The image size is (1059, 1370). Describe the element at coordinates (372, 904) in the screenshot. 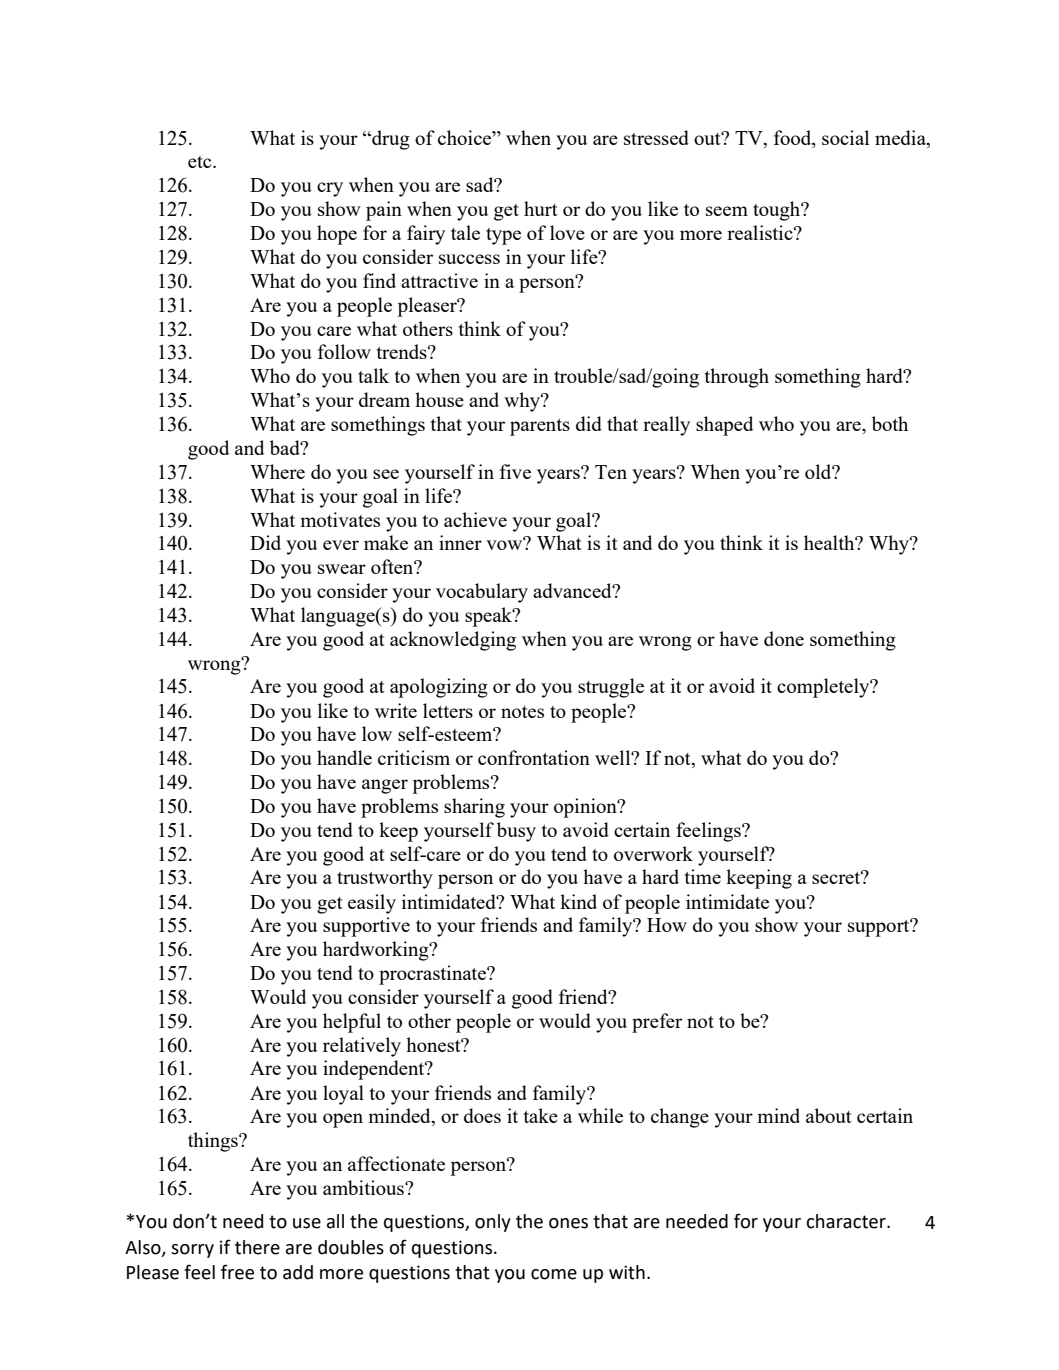

I see `easily` at that location.
